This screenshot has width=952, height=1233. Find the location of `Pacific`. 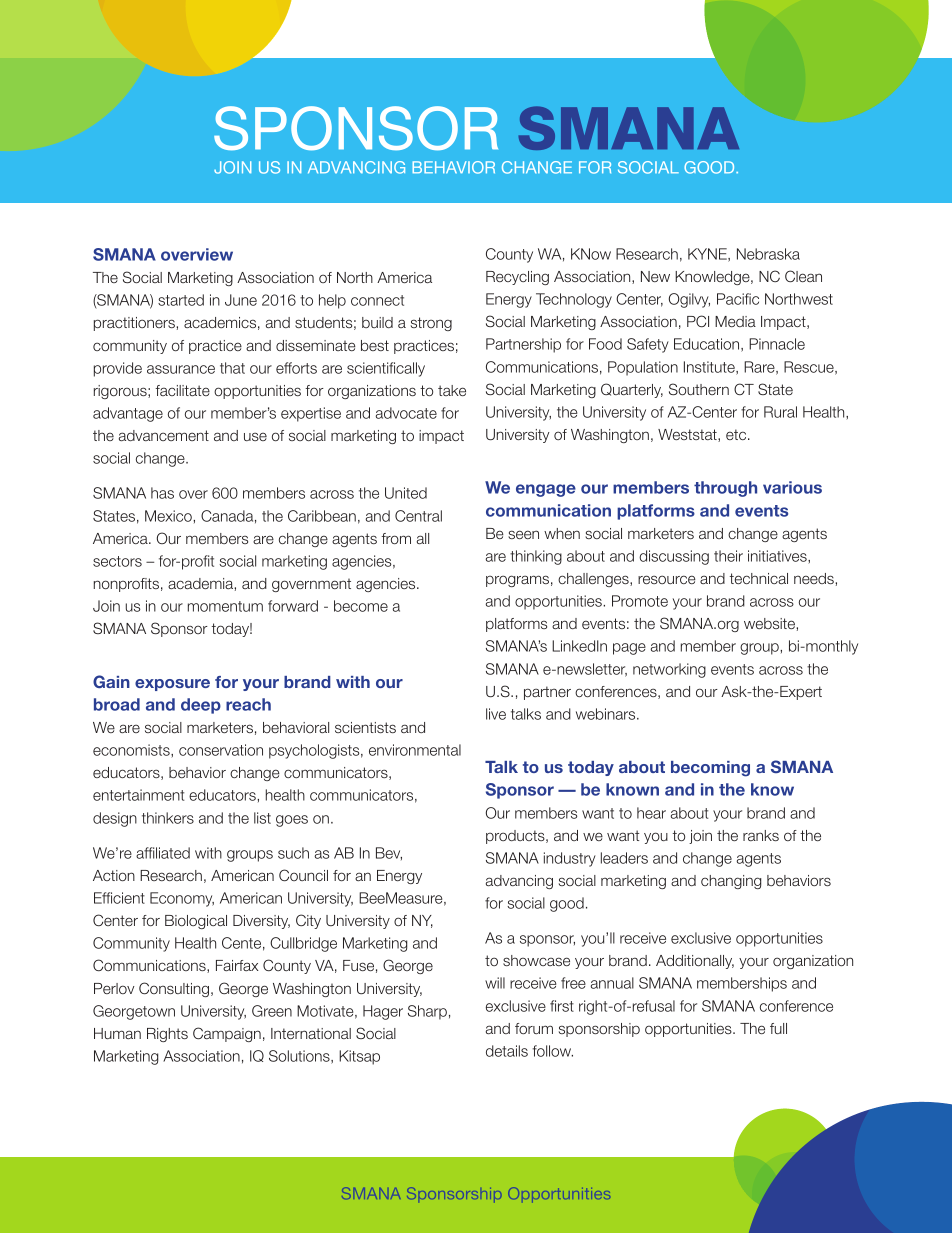

Pacific is located at coordinates (738, 299).
